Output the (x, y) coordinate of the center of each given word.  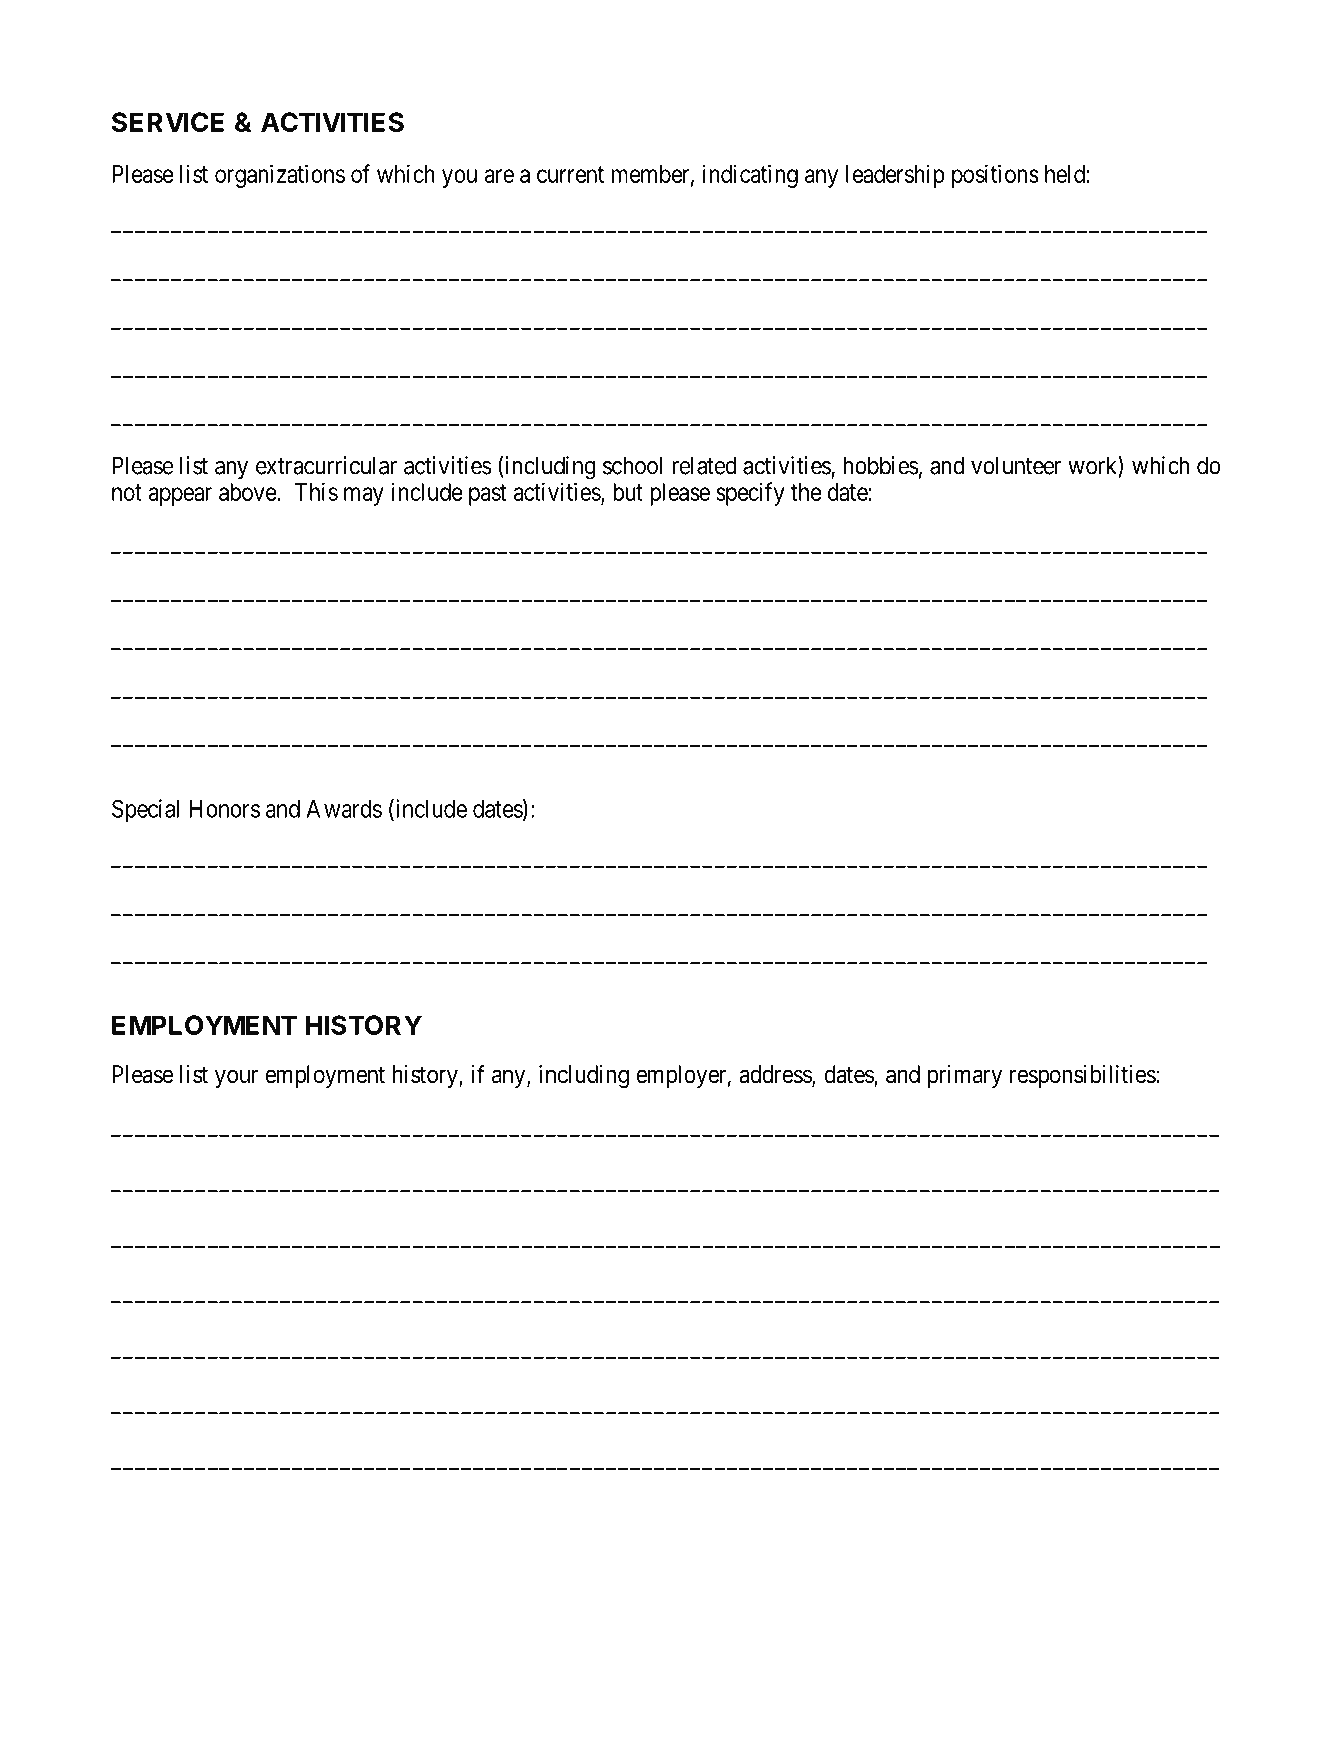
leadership (895, 176)
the (806, 492)
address (776, 1075)
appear (180, 496)
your (236, 1078)
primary (965, 1076)
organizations (280, 176)
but (628, 492)
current (570, 174)
